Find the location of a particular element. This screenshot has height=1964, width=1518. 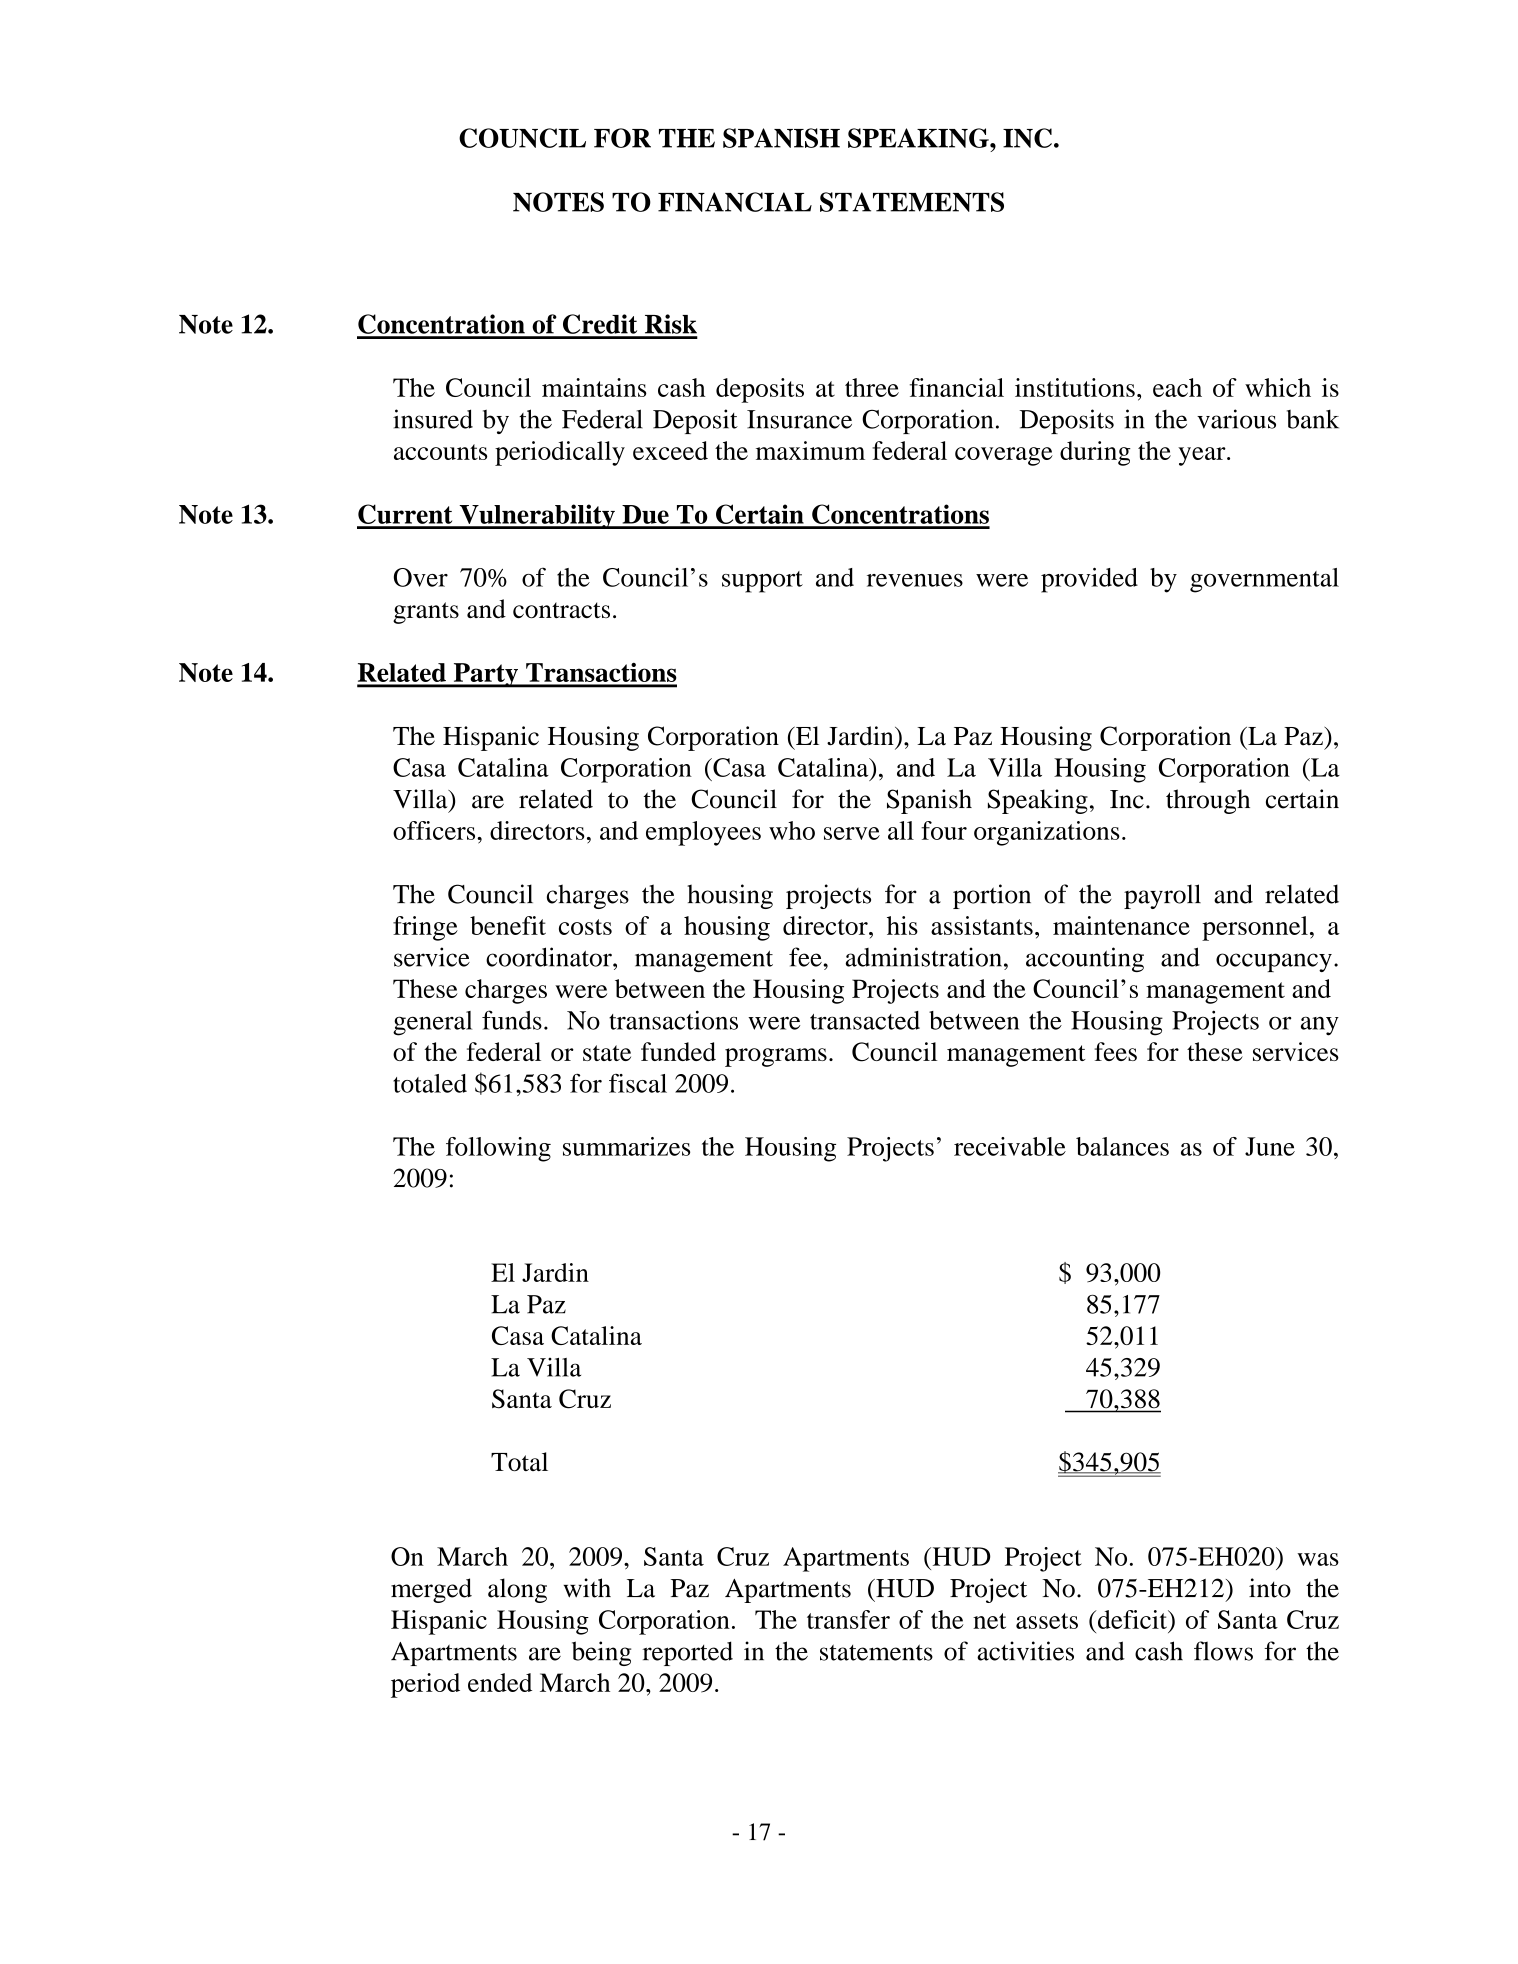

transfer is located at coordinates (848, 1619).
